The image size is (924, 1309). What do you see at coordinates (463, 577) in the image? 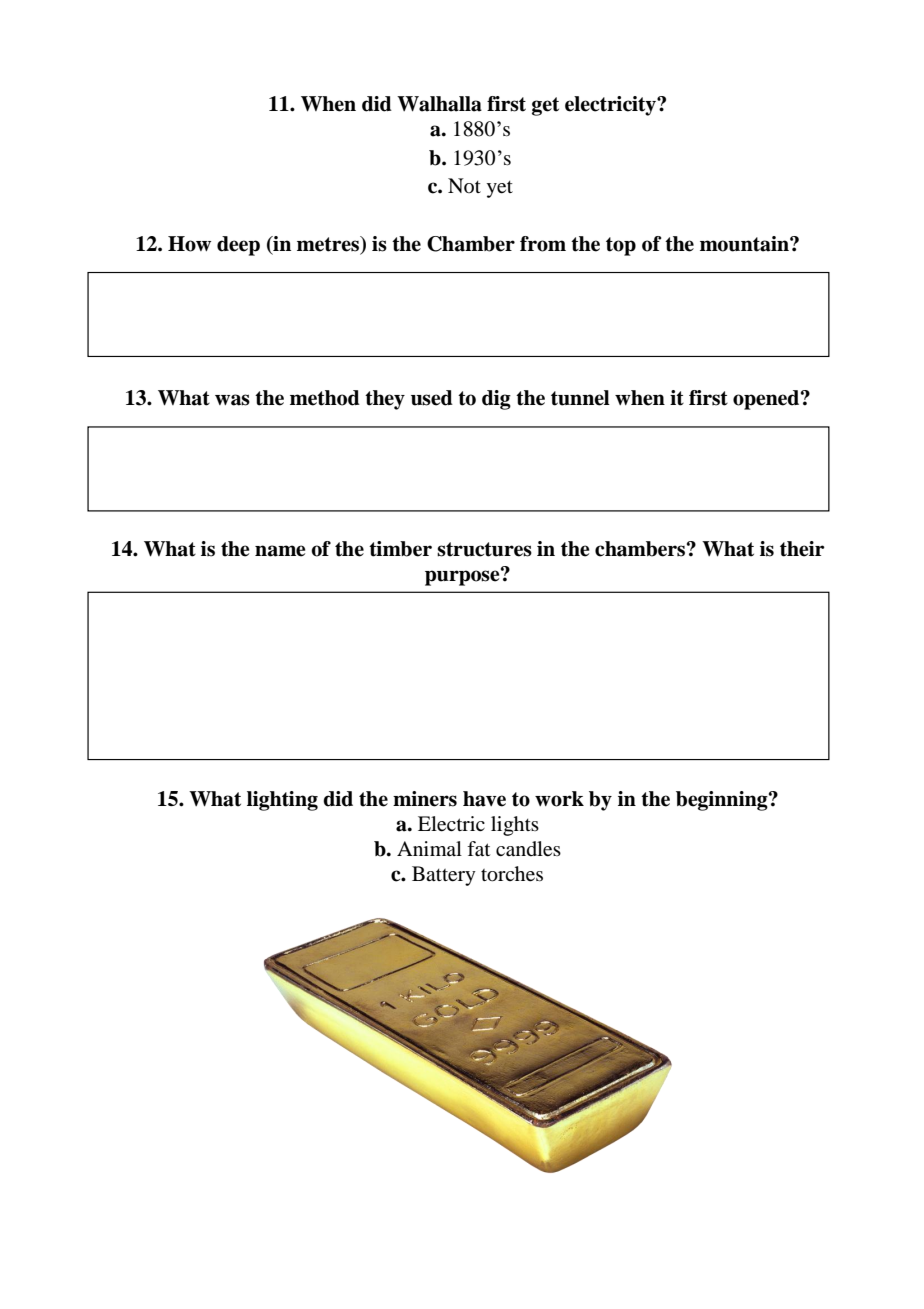
I see `purpose` at bounding box center [463, 577].
